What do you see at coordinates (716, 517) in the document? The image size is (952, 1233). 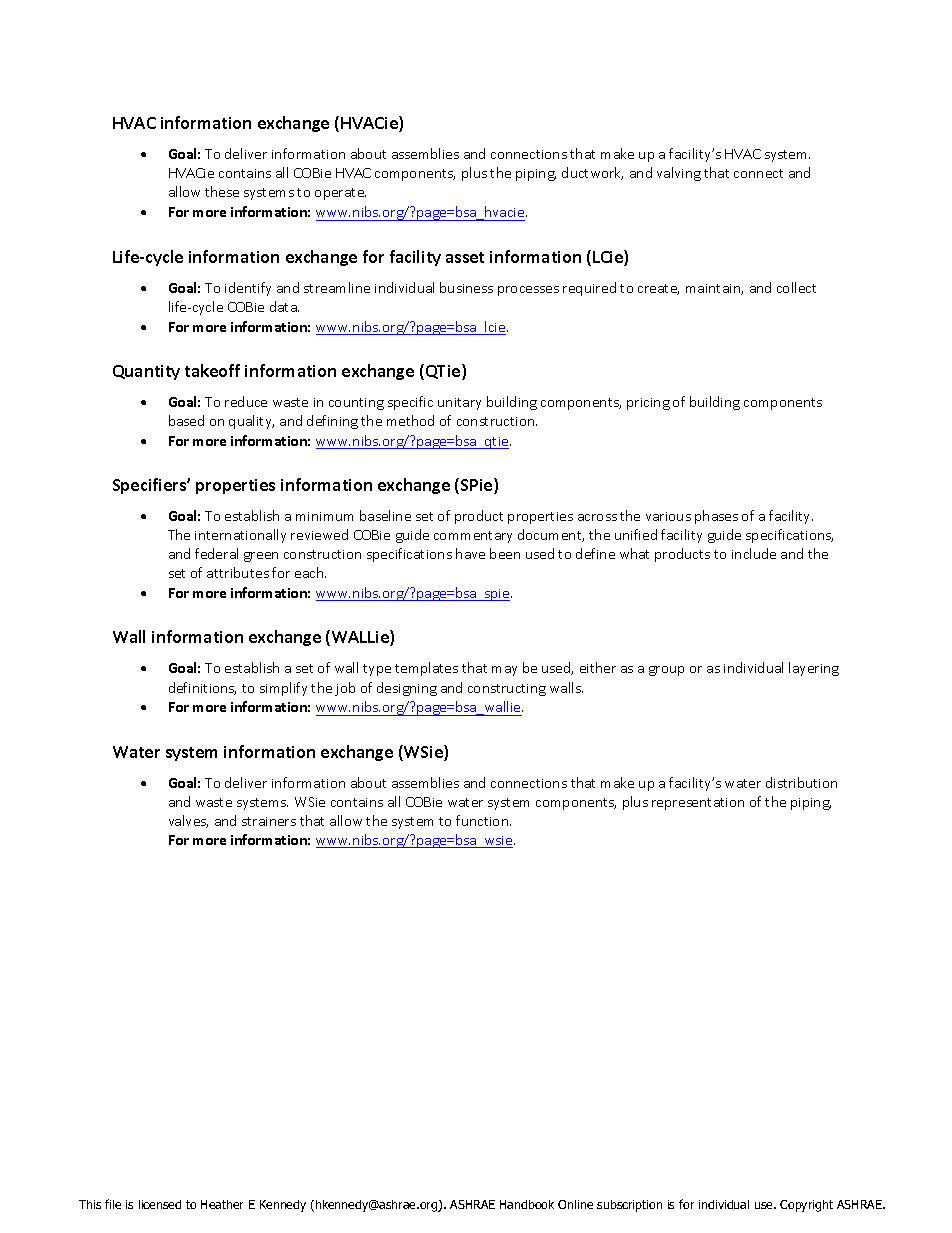 I see `phases` at bounding box center [716, 517].
